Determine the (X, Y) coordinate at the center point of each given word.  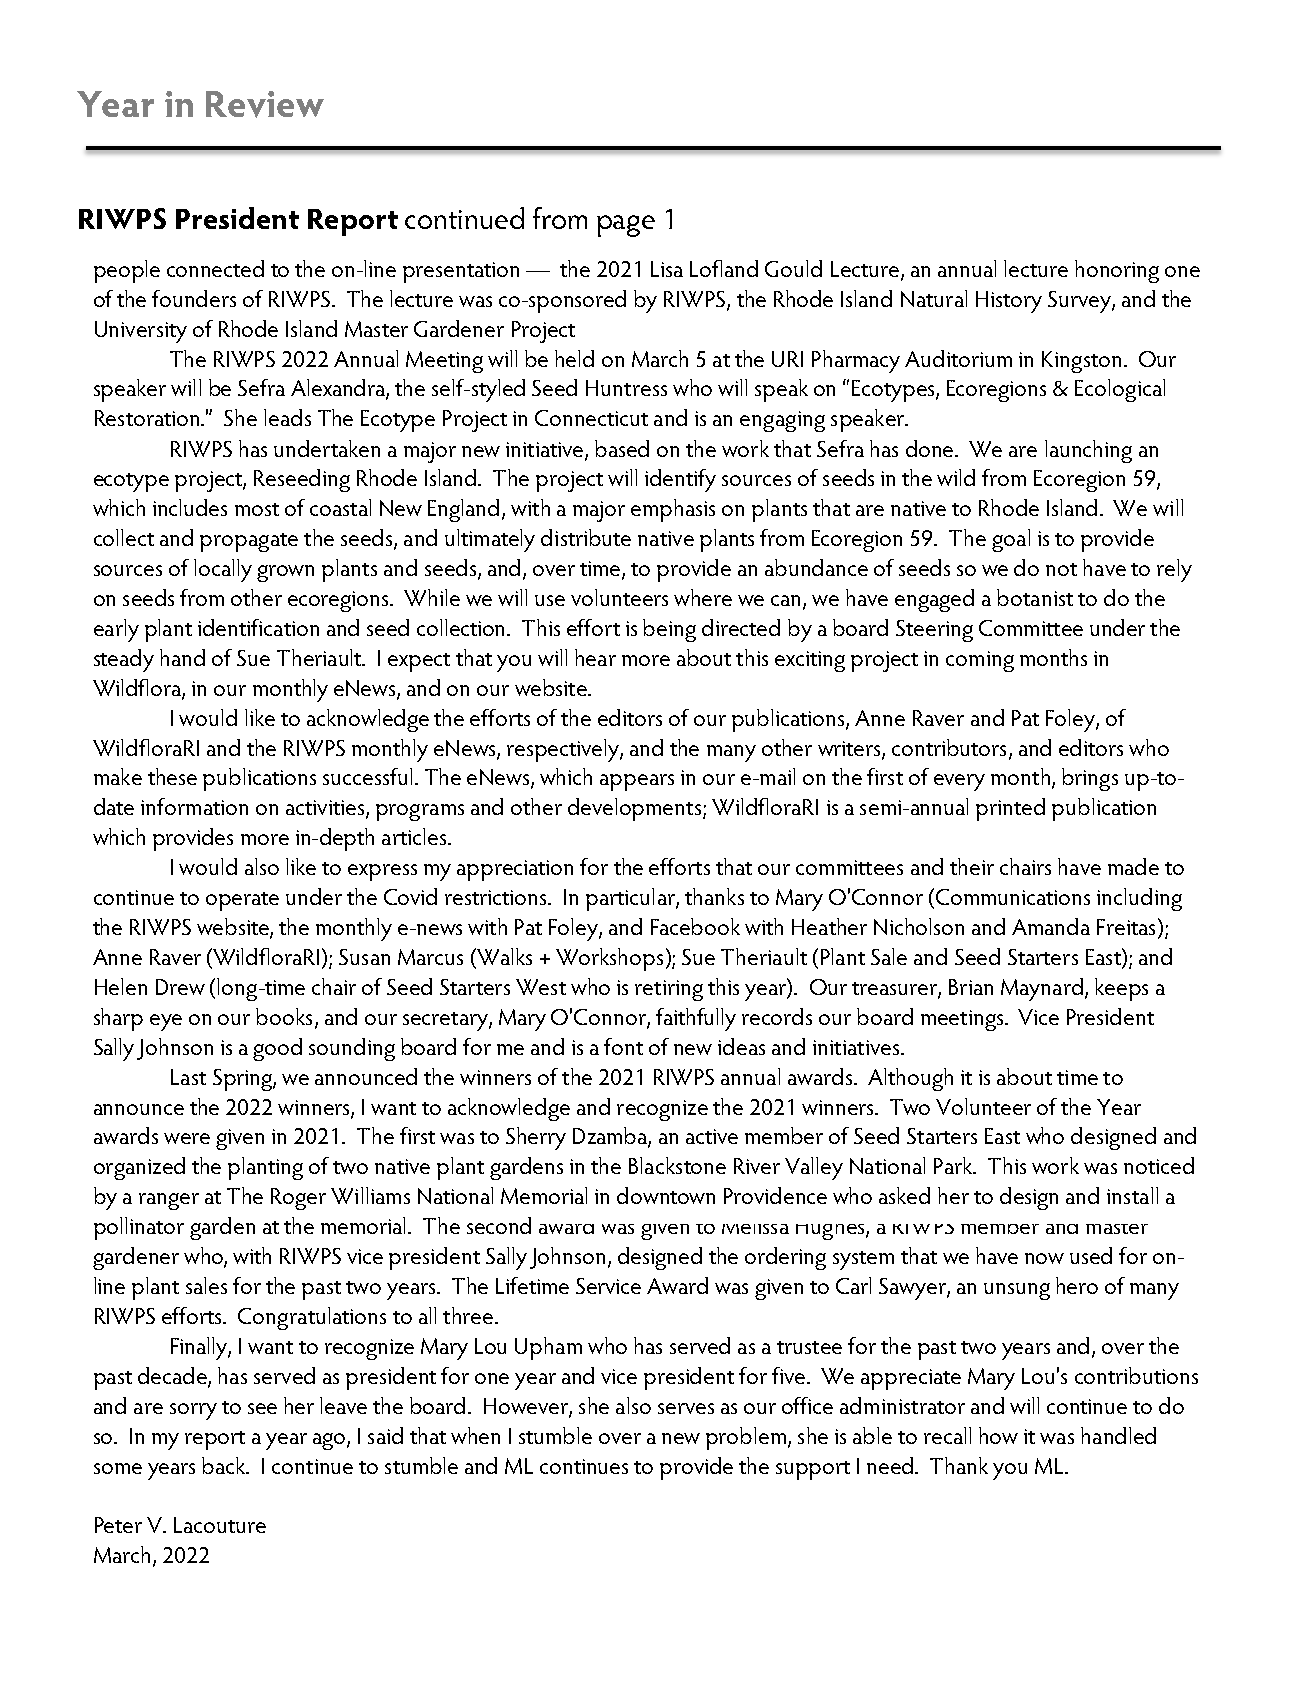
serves (686, 1408)
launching (1088, 451)
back (225, 1465)
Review (265, 104)
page (626, 226)
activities (326, 809)
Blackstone (677, 1165)
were (187, 1138)
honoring (1117, 271)
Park (954, 1165)
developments (636, 809)
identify (680, 480)
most (257, 509)
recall (947, 1435)
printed (1010, 809)
